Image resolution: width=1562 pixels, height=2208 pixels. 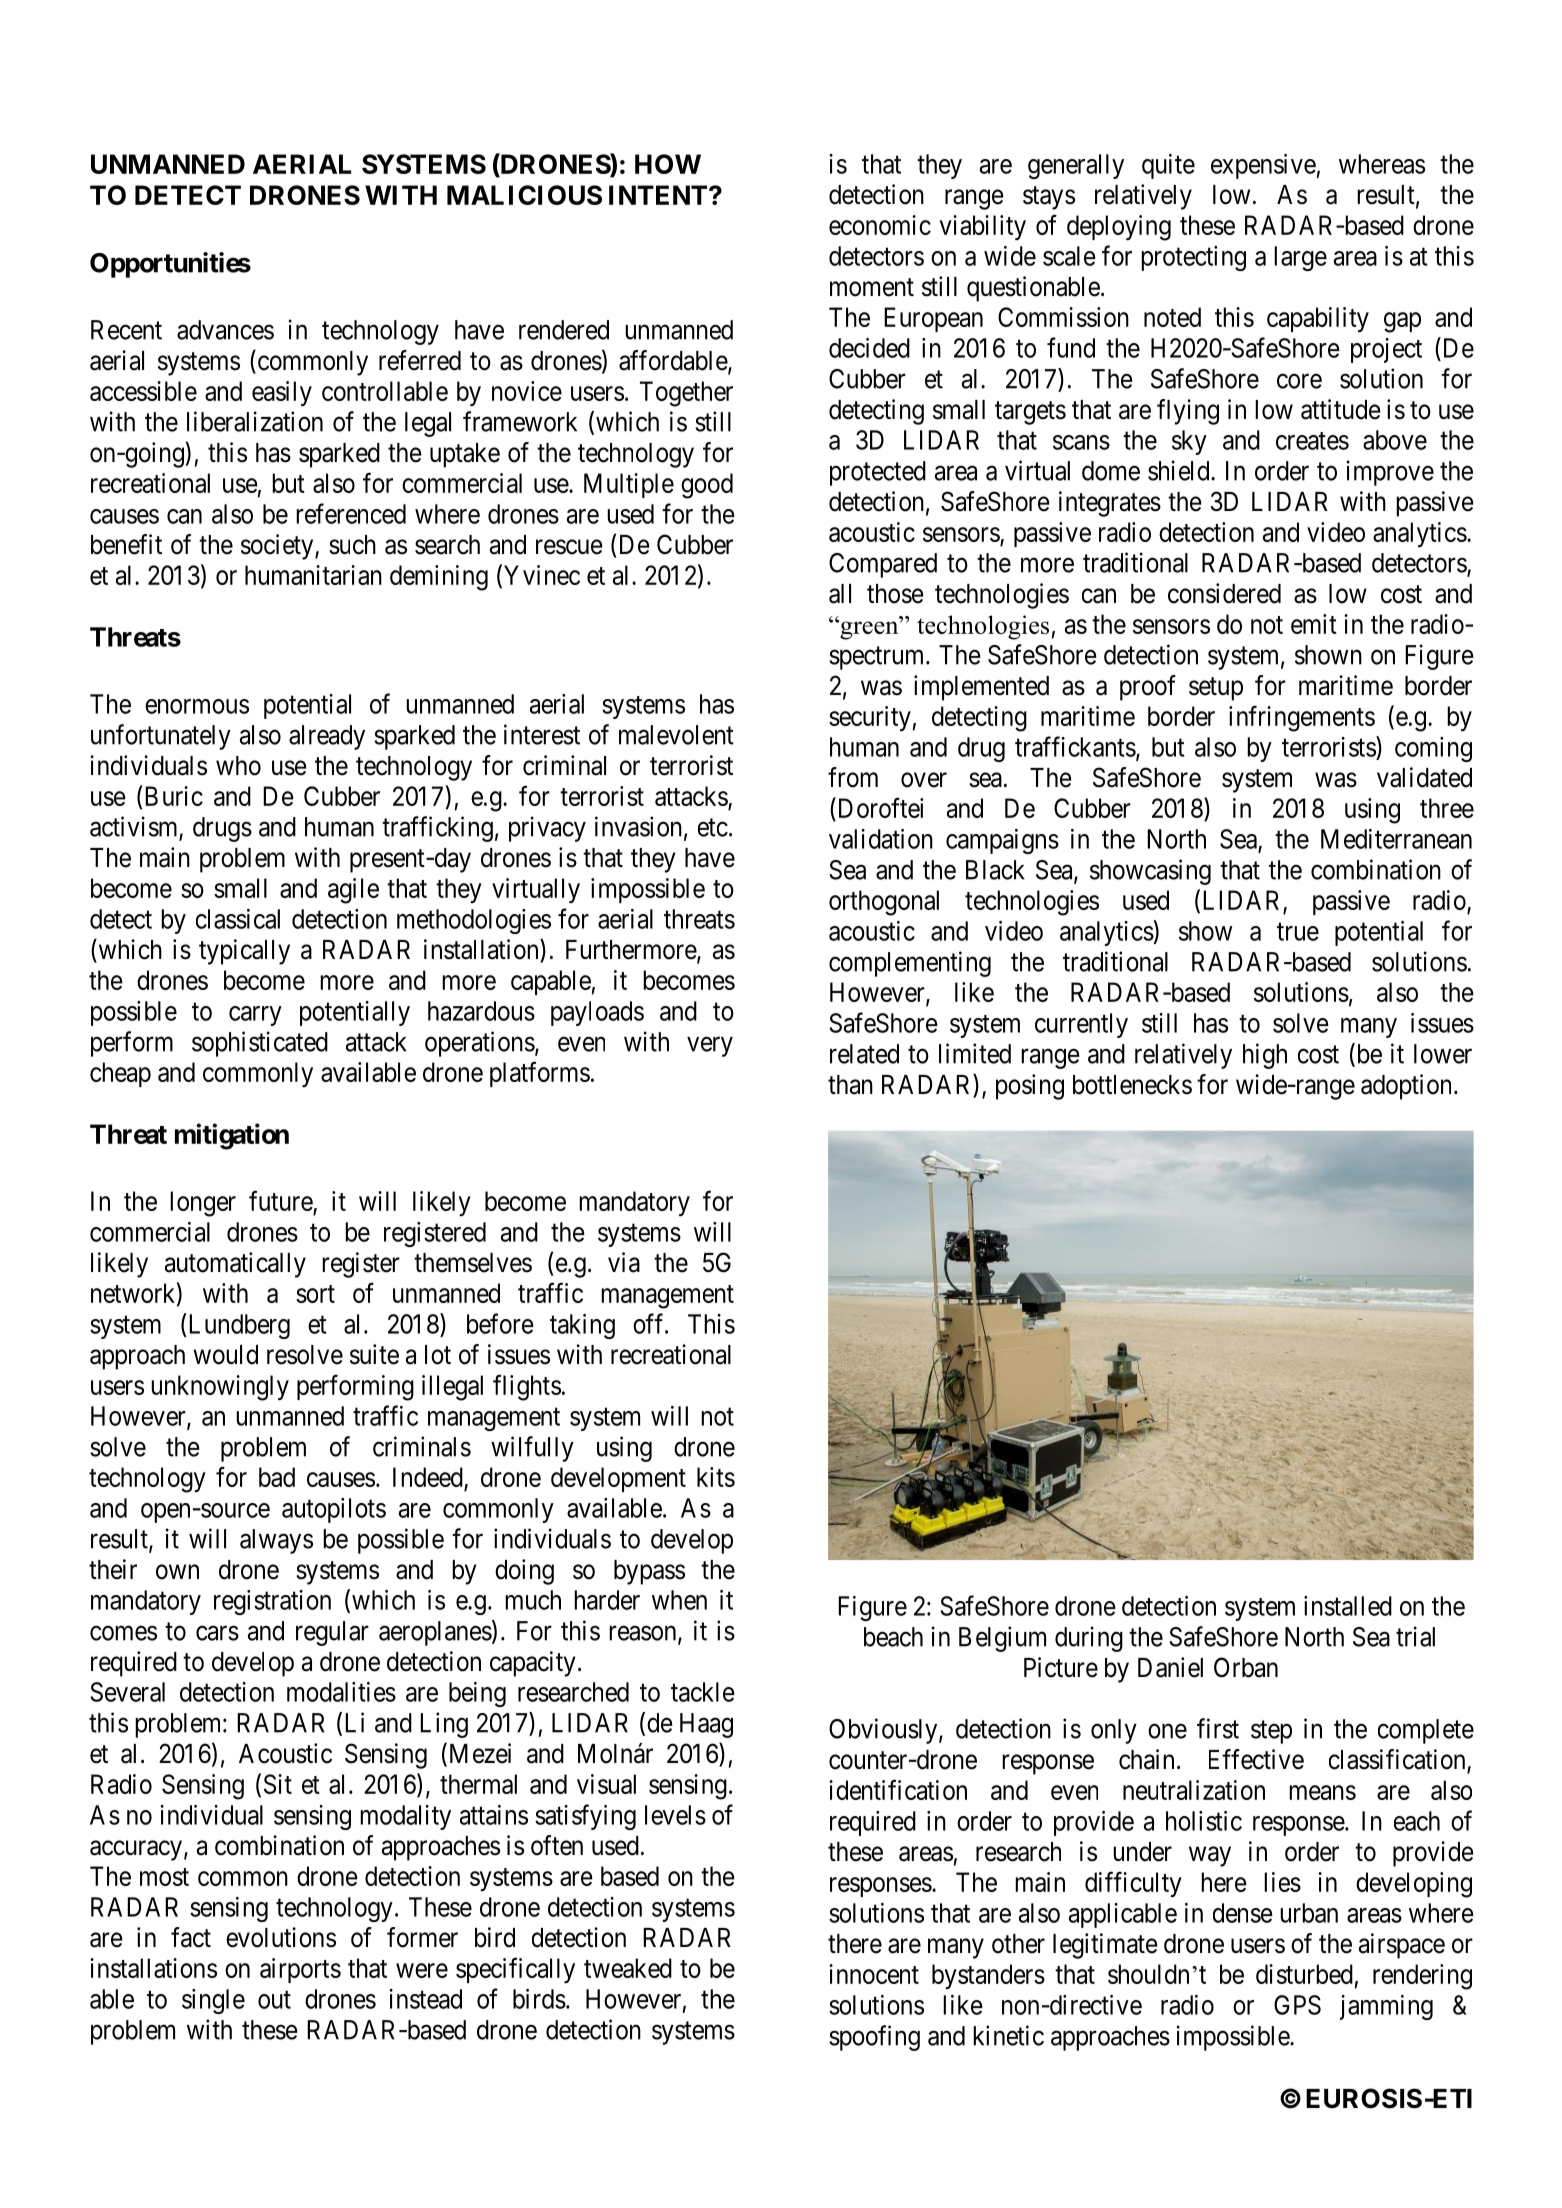 What do you see at coordinates (880, 225) in the screenshot?
I see `economic` at bounding box center [880, 225].
